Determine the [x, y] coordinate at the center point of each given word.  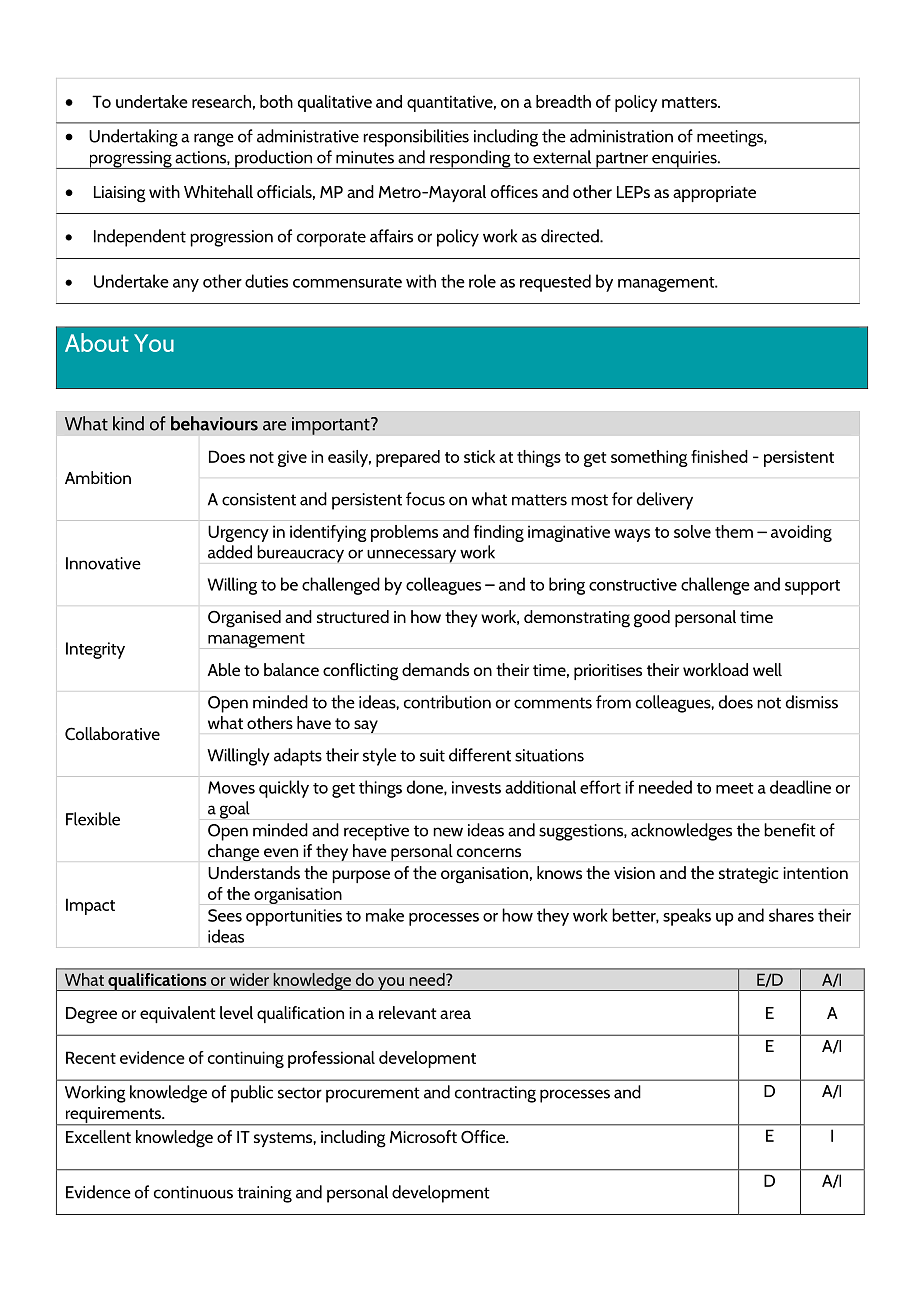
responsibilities [416, 138]
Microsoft [423, 1136]
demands [435, 669]
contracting [495, 1094]
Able [223, 669]
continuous [193, 1192]
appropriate [714, 194]
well [767, 669]
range [214, 140]
